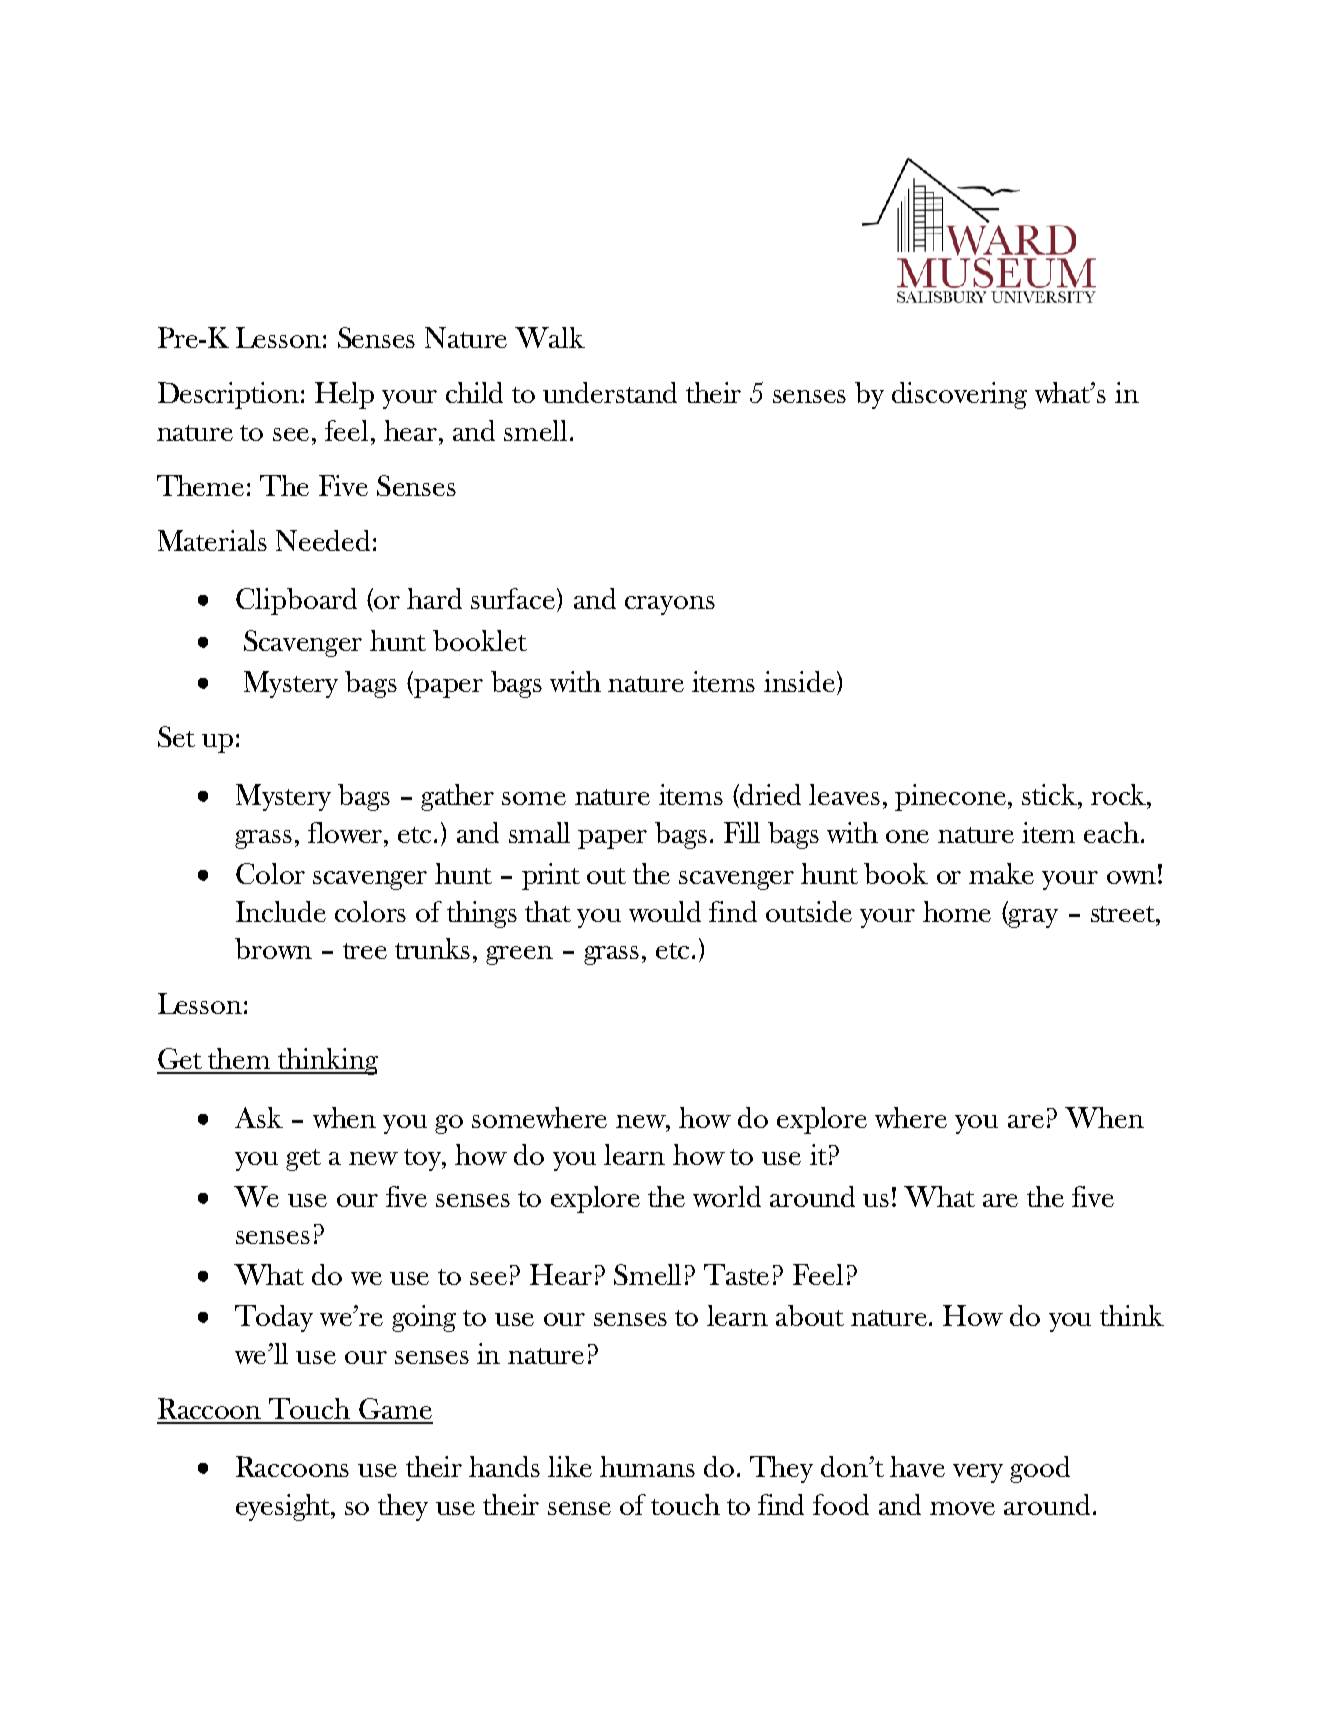  Describe the element at coordinates (647, 1466) in the document. I see `humans` at that location.
